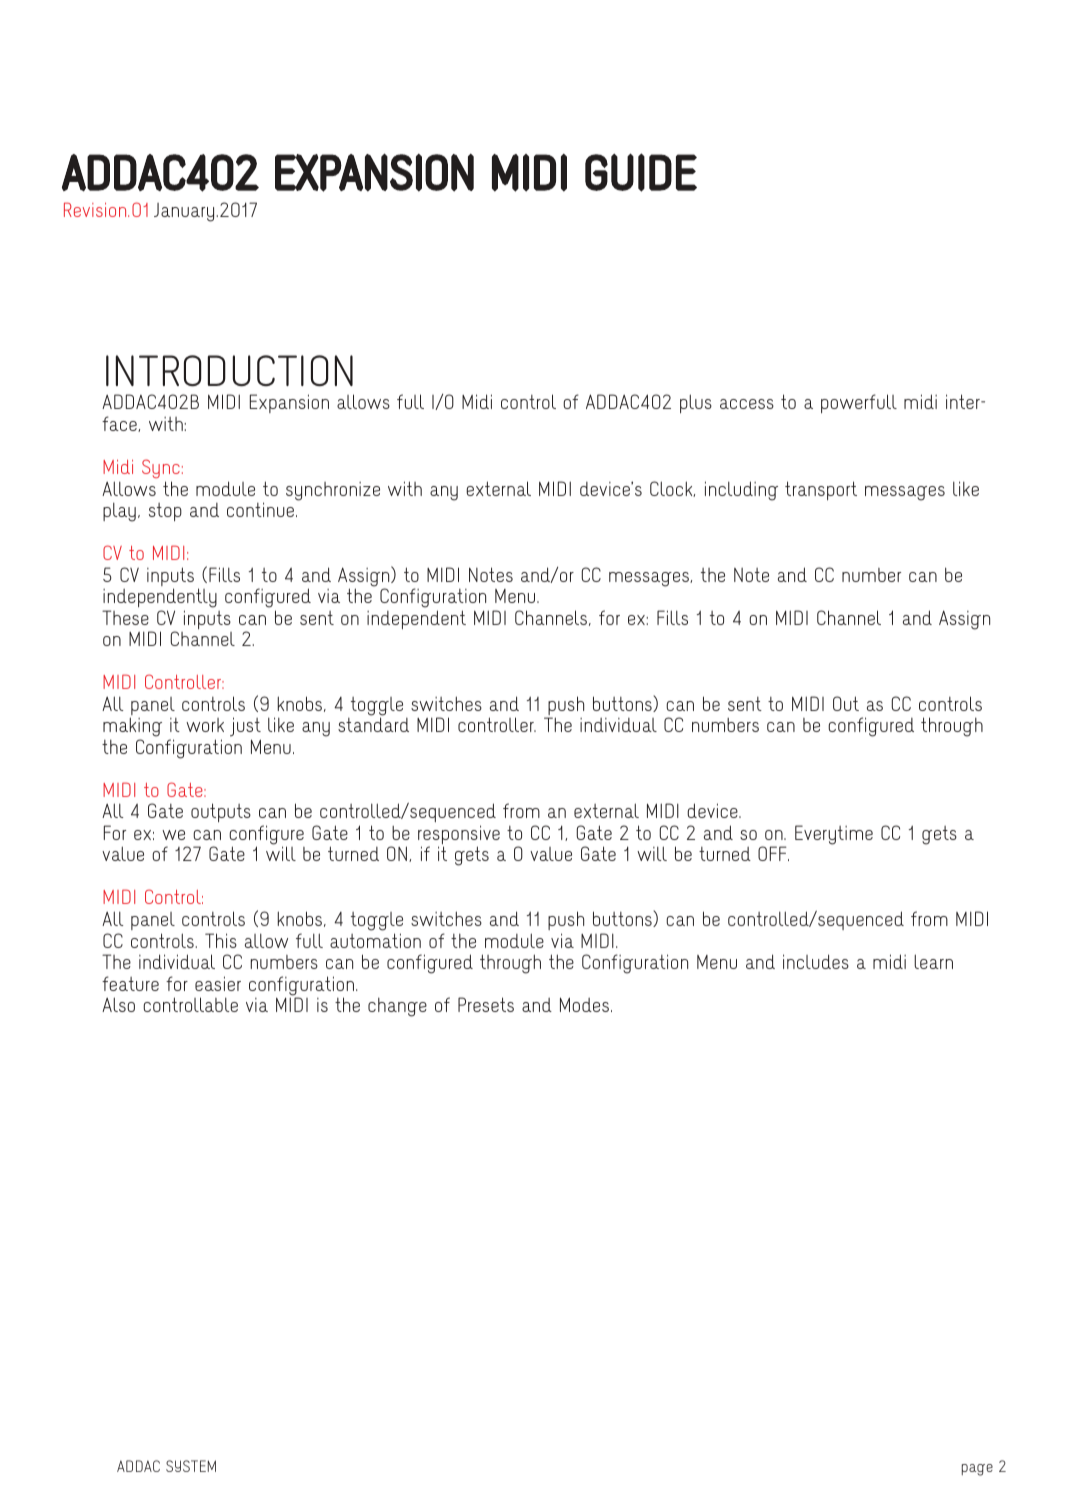  What do you see at coordinates (221, 940) in the screenshot?
I see `This` at bounding box center [221, 940].
